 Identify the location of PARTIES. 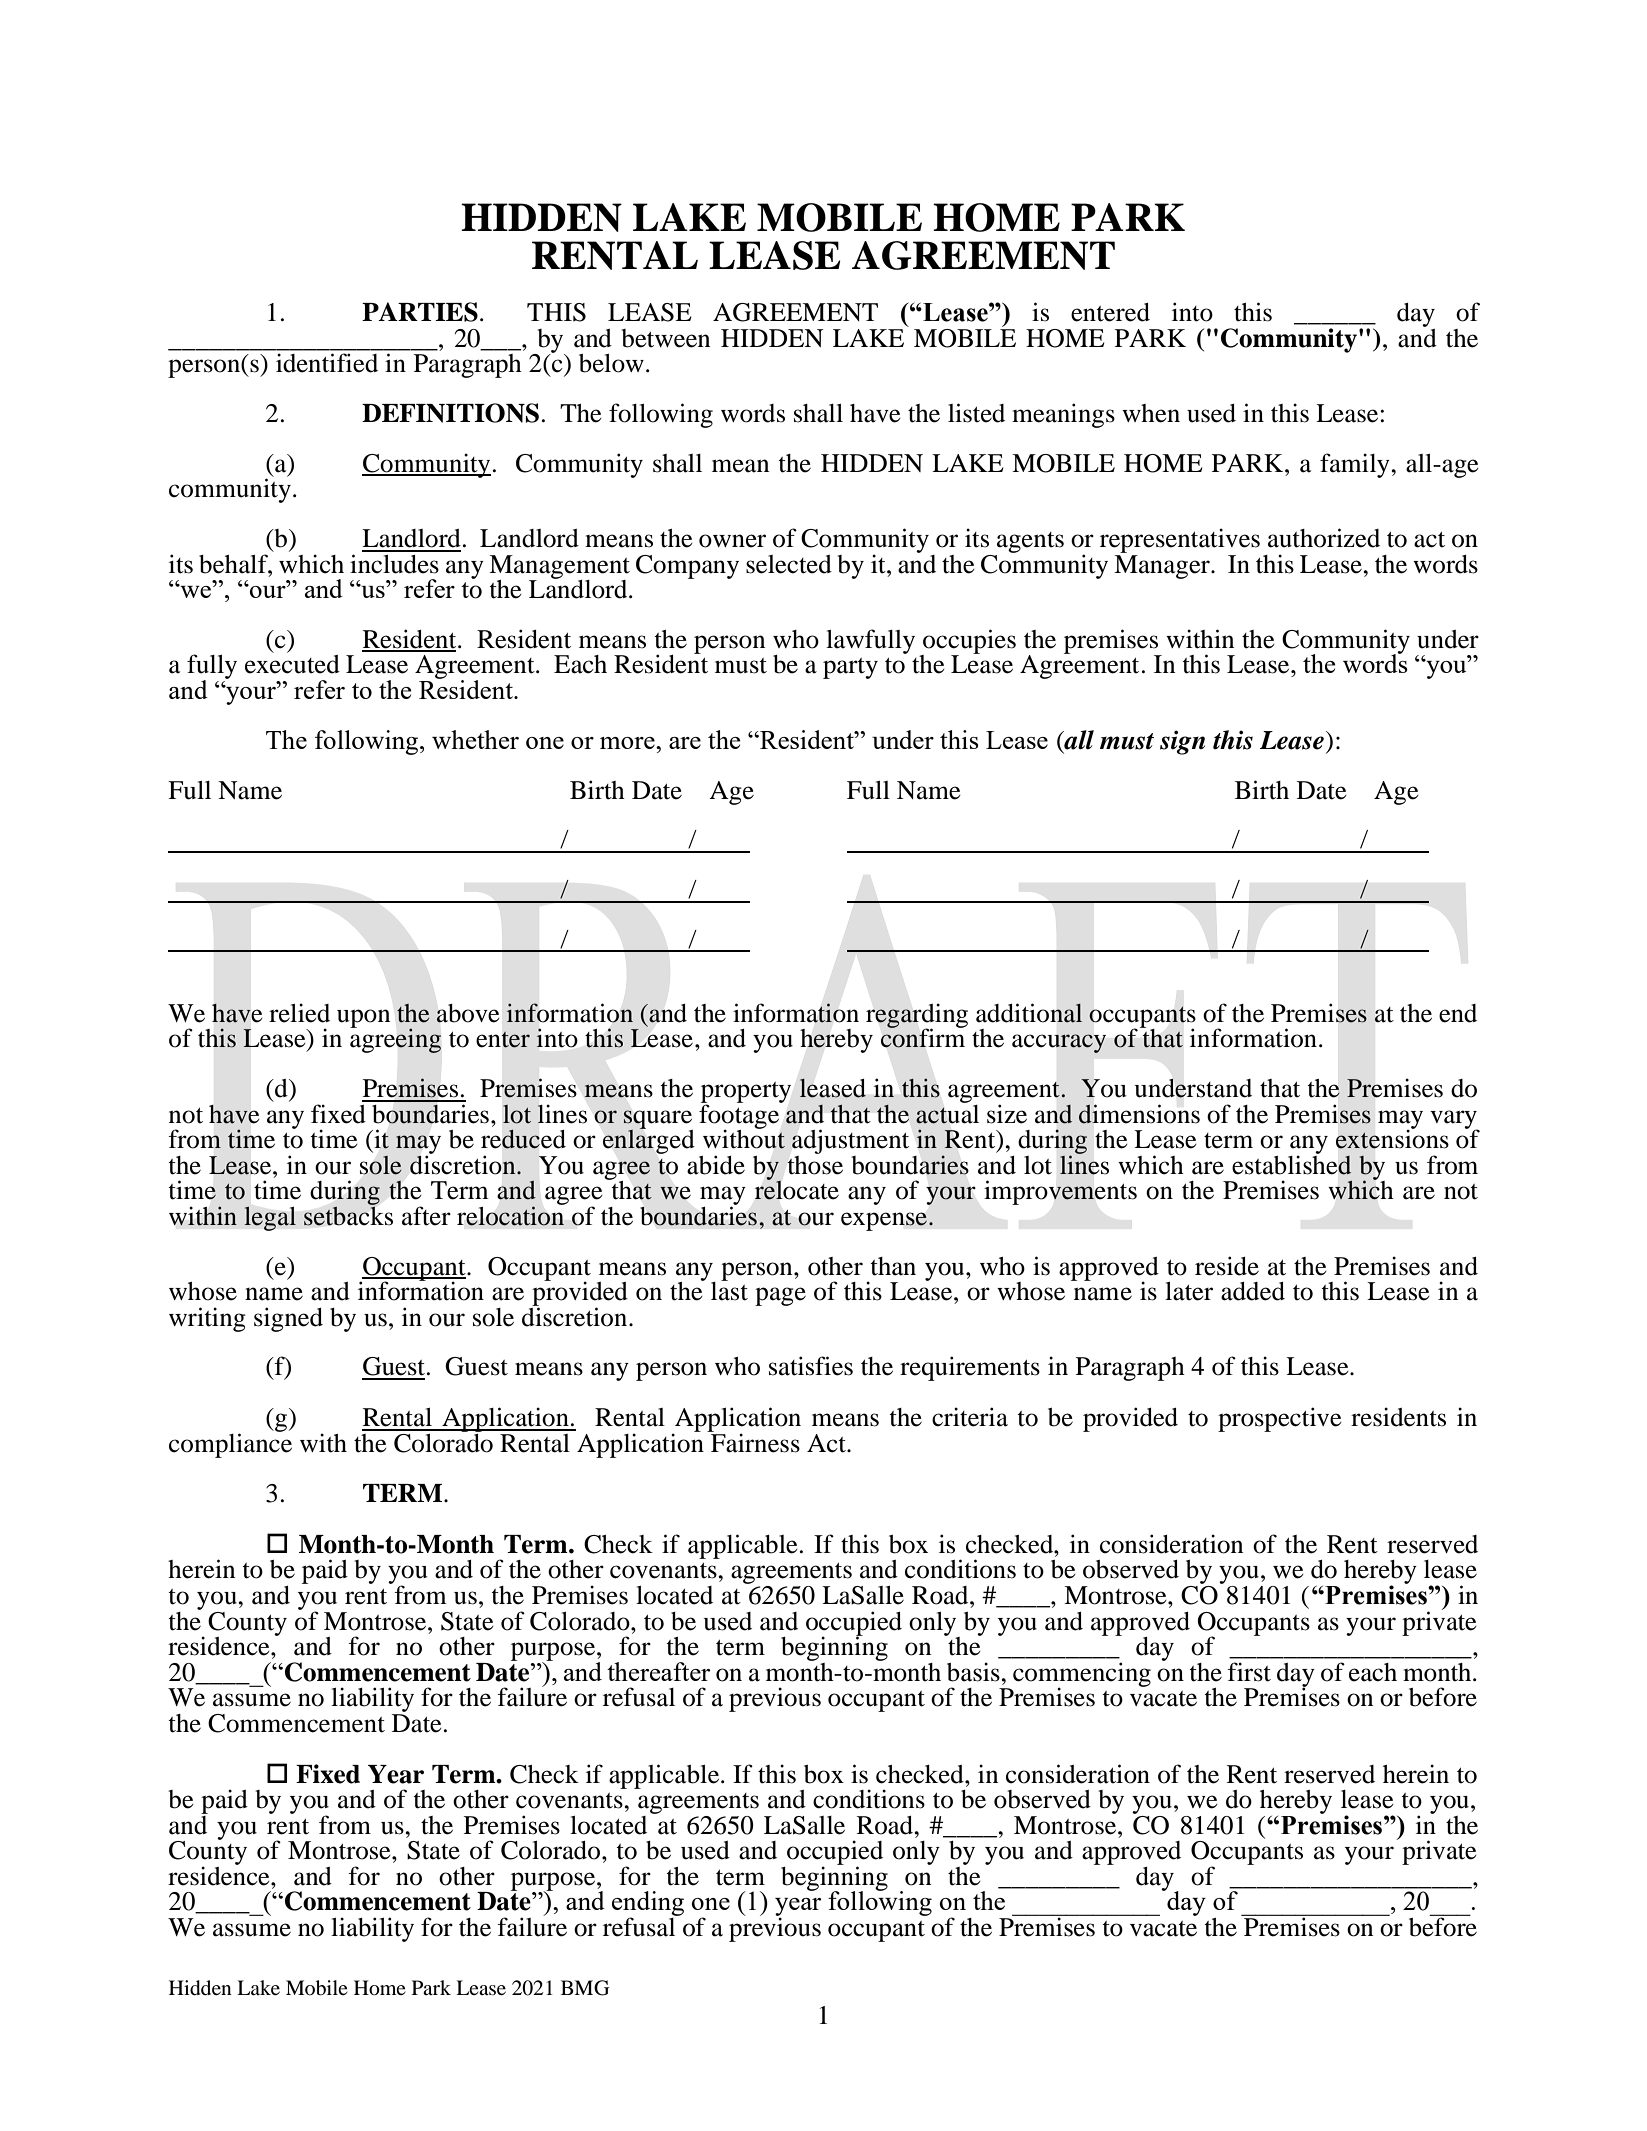
(420, 312).
